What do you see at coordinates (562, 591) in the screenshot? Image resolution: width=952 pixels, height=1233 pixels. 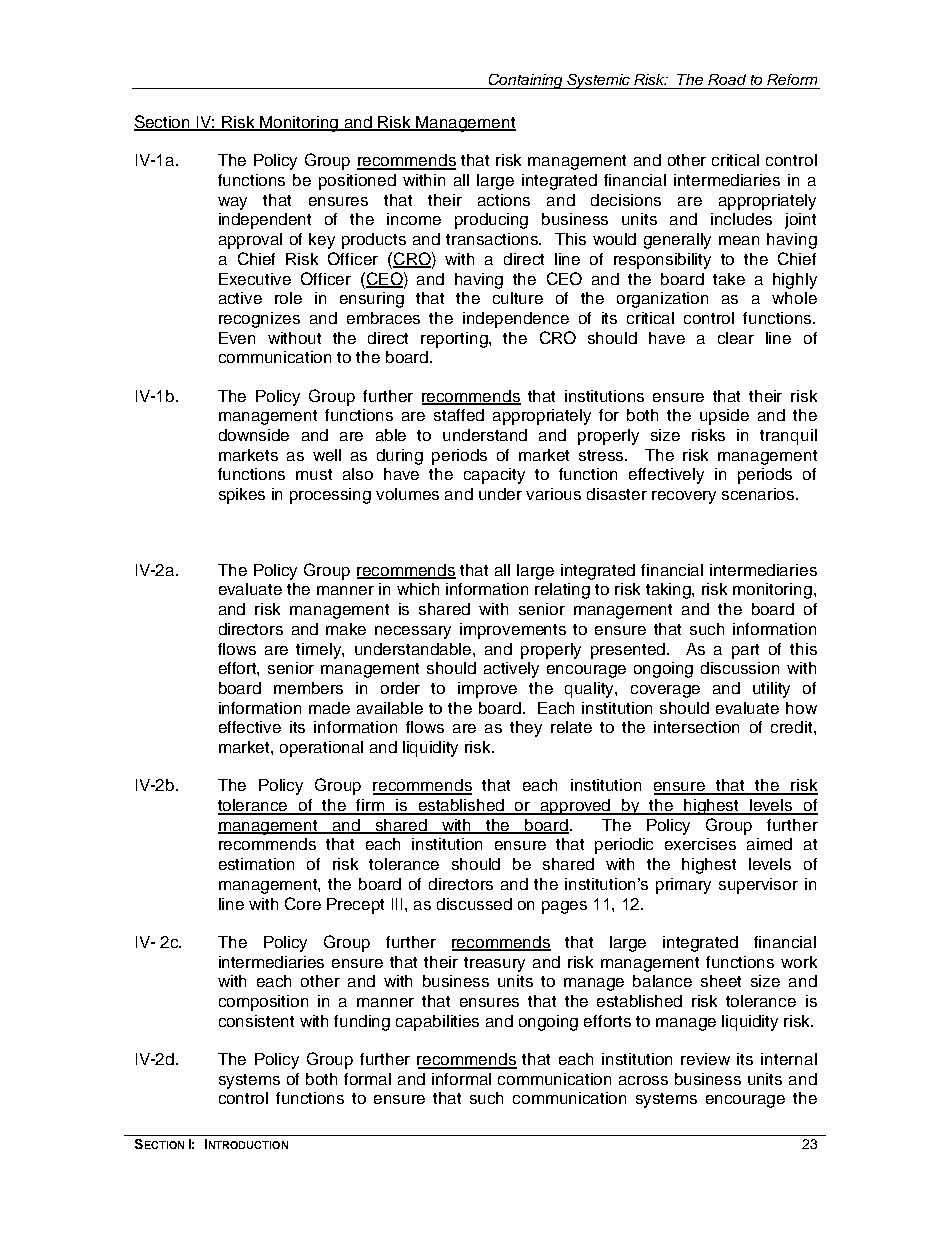 I see `relating` at bounding box center [562, 591].
